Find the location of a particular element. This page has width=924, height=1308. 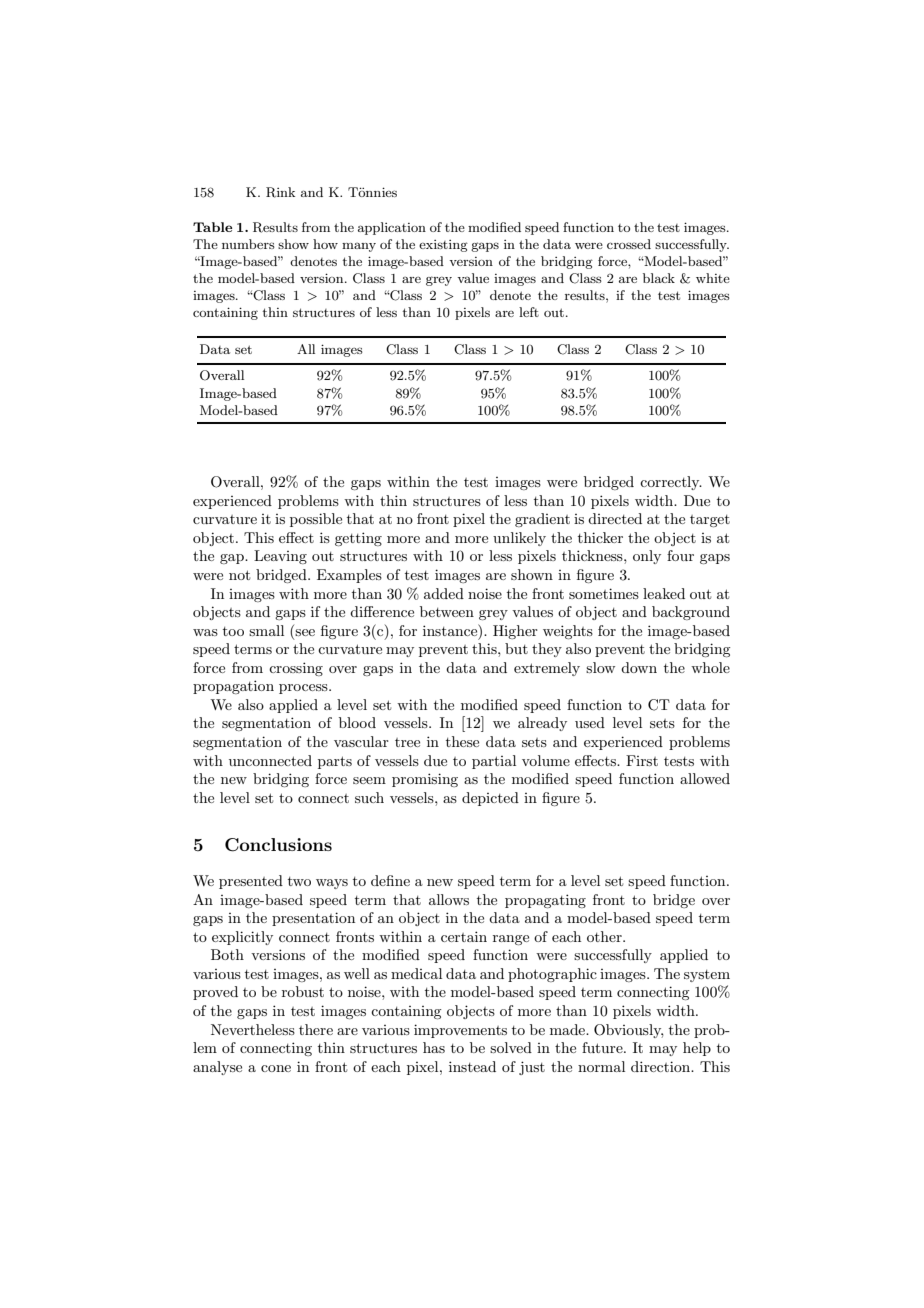

correctly is located at coordinates (671, 483).
